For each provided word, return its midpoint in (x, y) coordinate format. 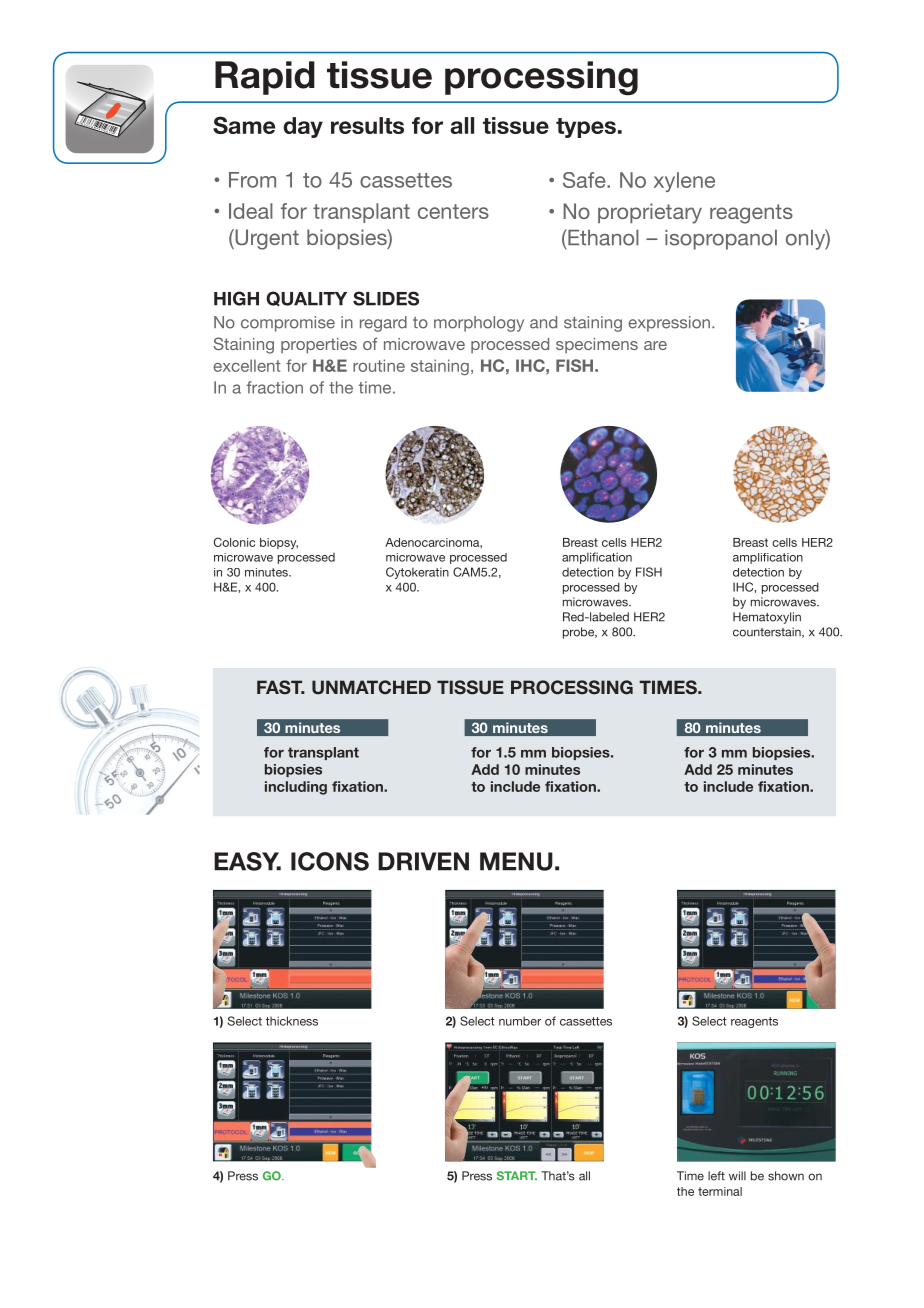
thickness (292, 1021)
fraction (275, 387)
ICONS (330, 861)
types (586, 128)
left (716, 1176)
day (303, 127)
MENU (516, 861)
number (520, 1021)
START (517, 1176)
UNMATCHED (371, 687)
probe (580, 633)
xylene (684, 182)
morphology (479, 324)
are (655, 345)
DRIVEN (423, 861)
